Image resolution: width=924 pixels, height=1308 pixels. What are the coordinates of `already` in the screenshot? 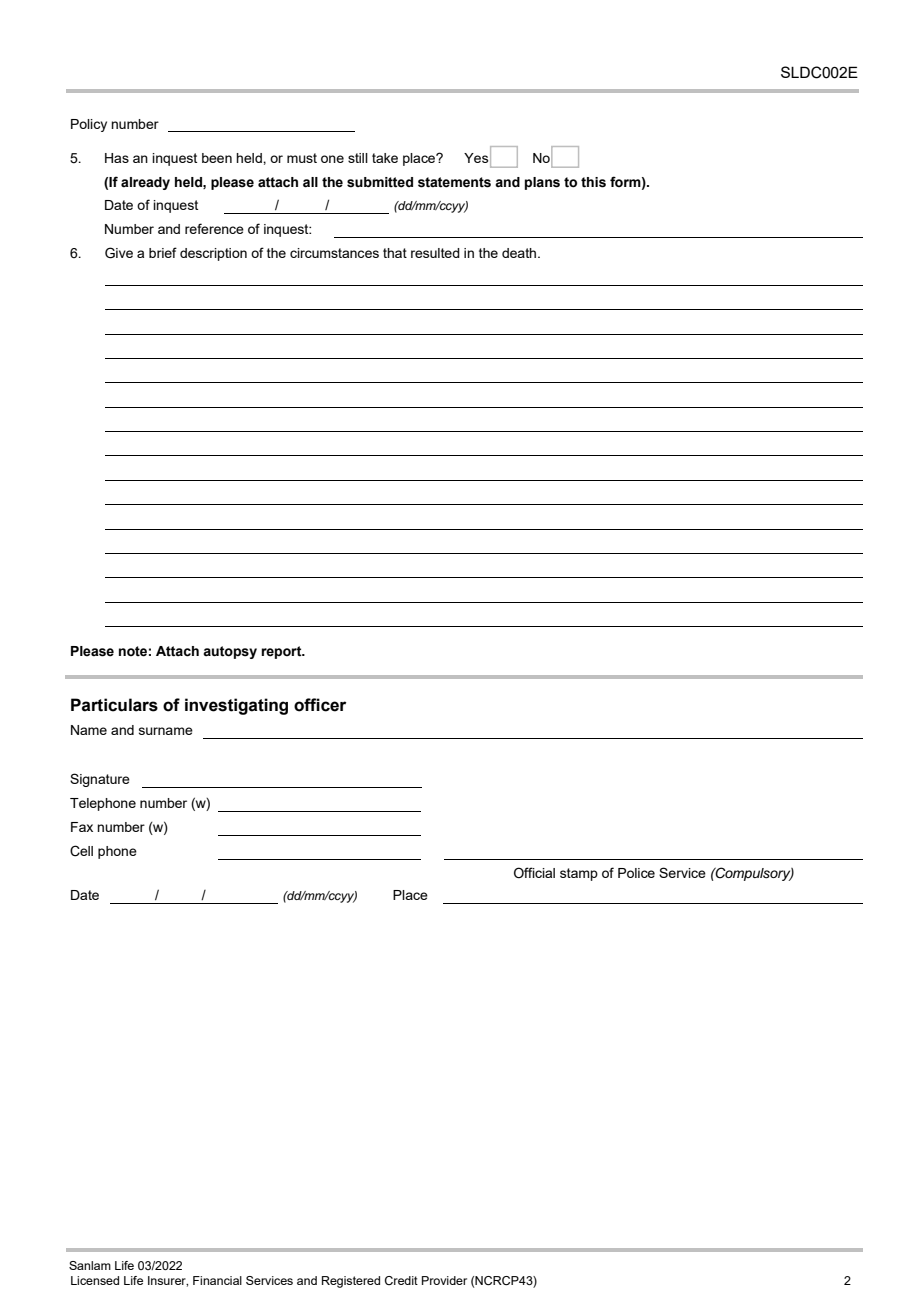 It's located at (145, 183).
